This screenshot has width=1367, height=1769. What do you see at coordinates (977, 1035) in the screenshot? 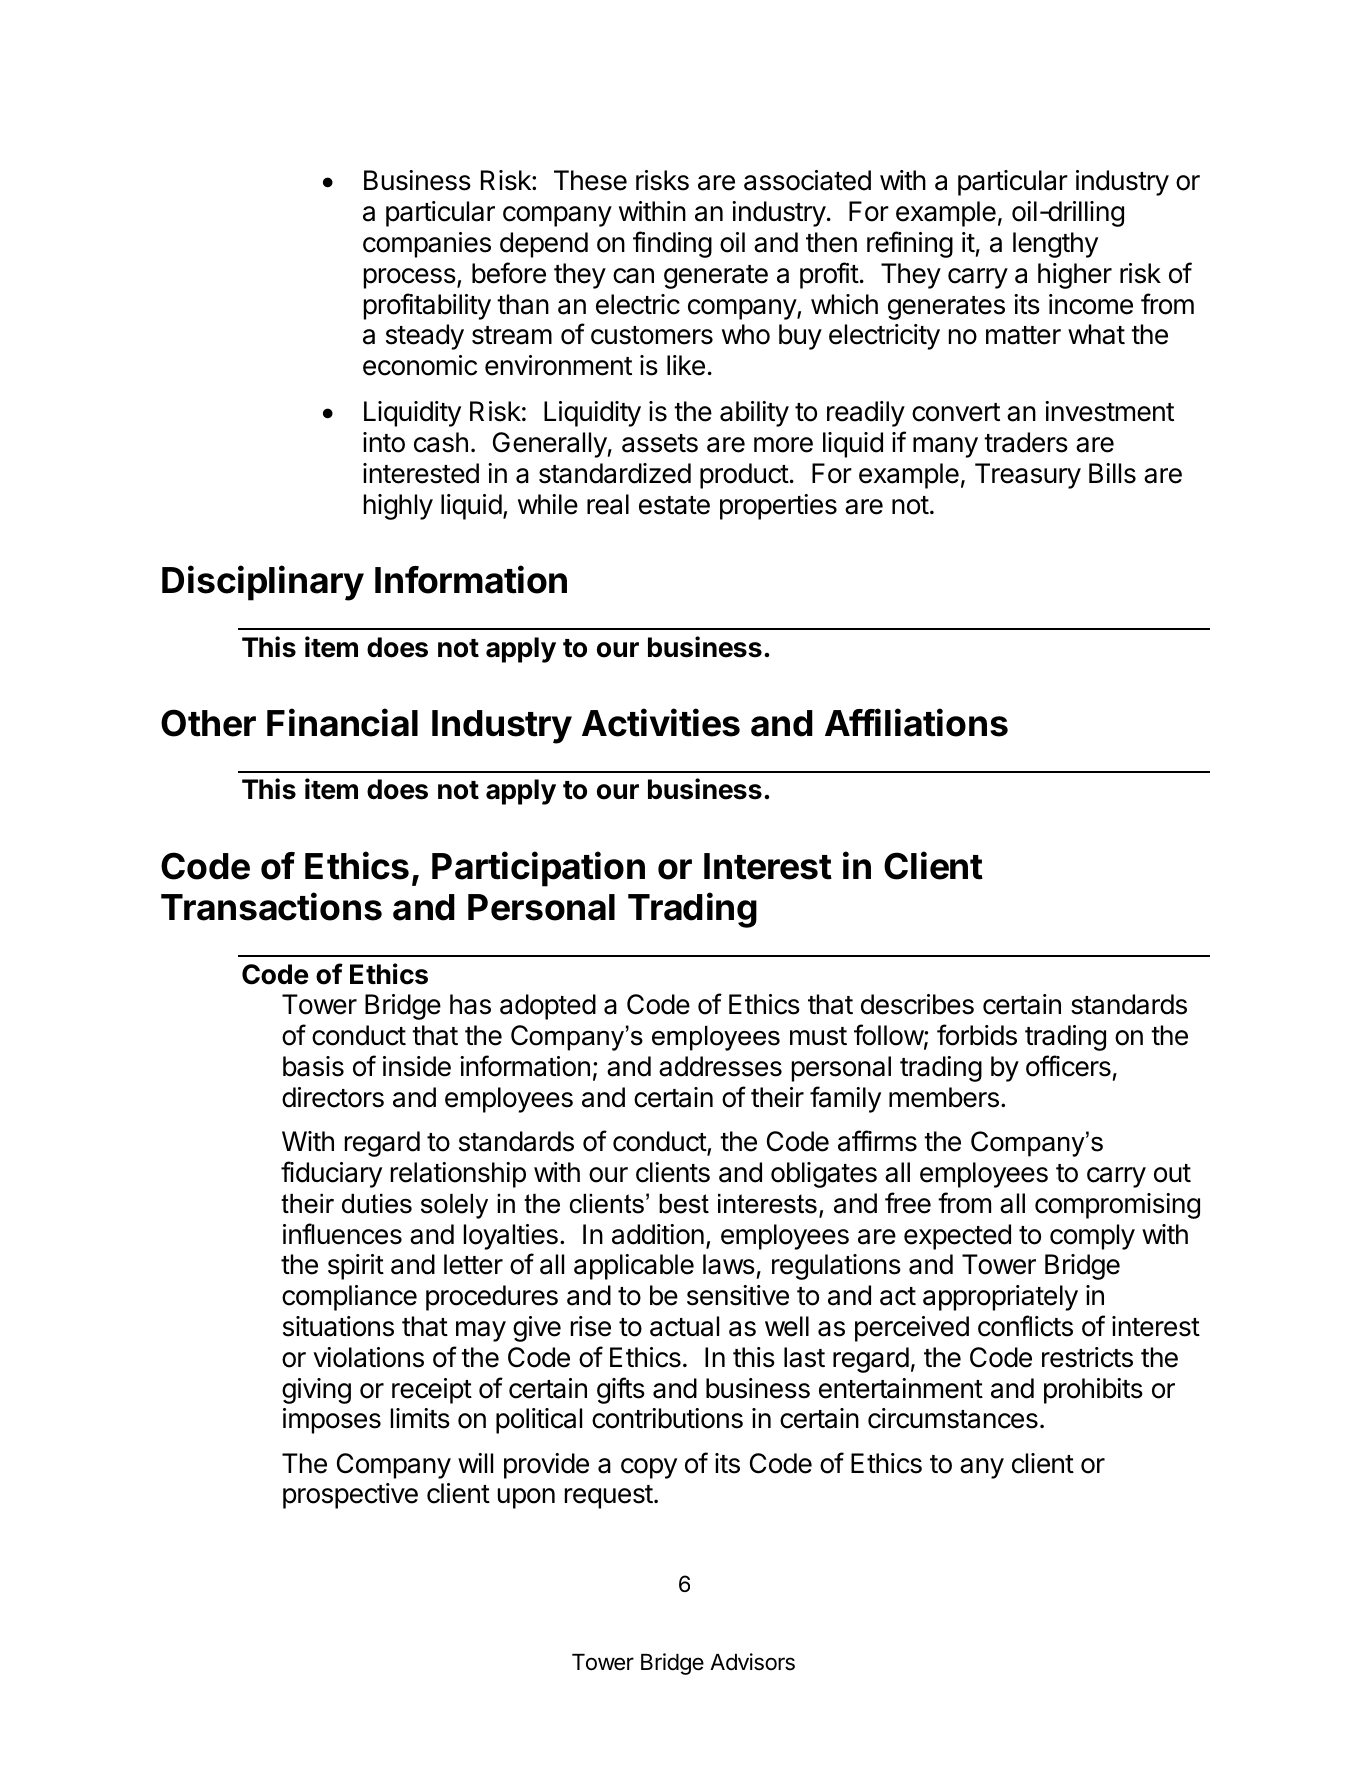
I see `forbids` at bounding box center [977, 1035].
